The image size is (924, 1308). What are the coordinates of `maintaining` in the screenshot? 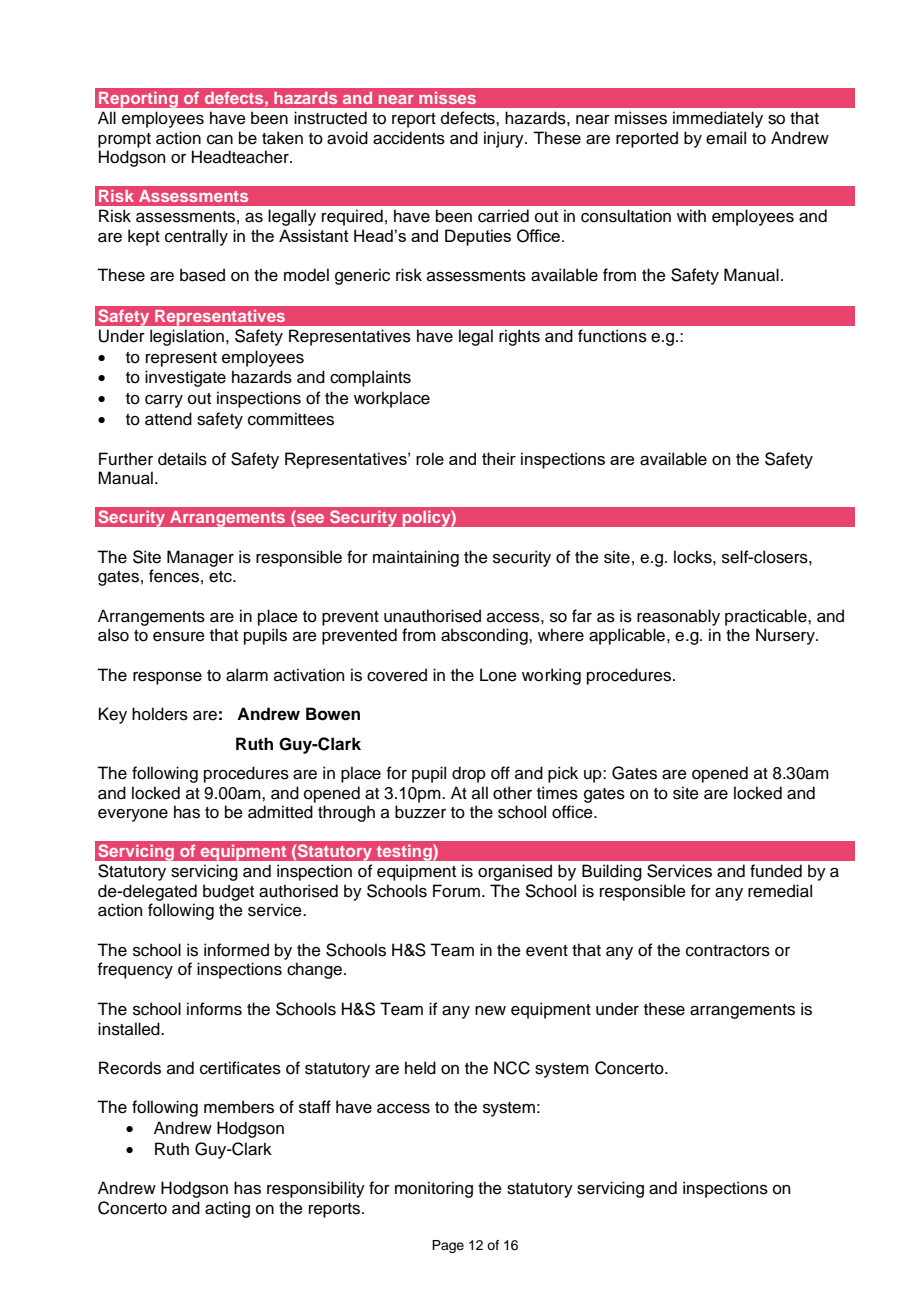 It's located at (416, 558).
